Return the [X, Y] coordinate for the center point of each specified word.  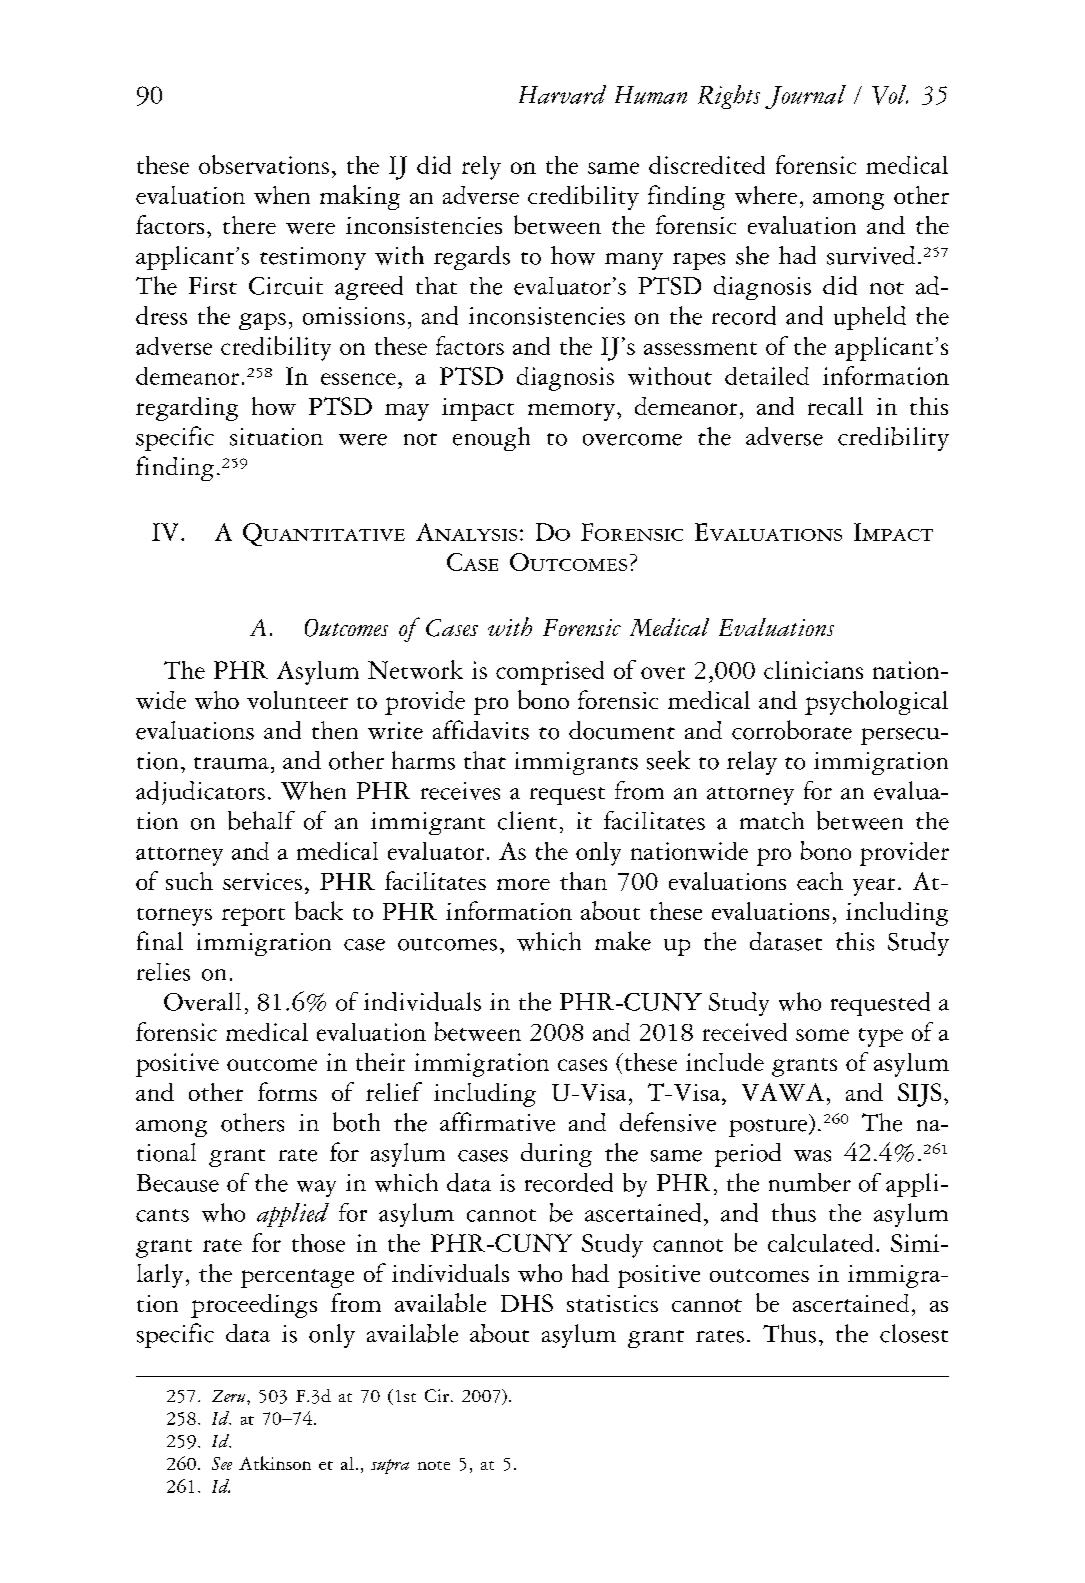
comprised [550, 673]
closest [914, 1333]
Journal [805, 97]
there [249, 225]
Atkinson [275, 1463]
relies [163, 972]
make [623, 941]
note [434, 1465]
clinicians [813, 670]
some [822, 1035]
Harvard [562, 94]
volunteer [297, 700]
